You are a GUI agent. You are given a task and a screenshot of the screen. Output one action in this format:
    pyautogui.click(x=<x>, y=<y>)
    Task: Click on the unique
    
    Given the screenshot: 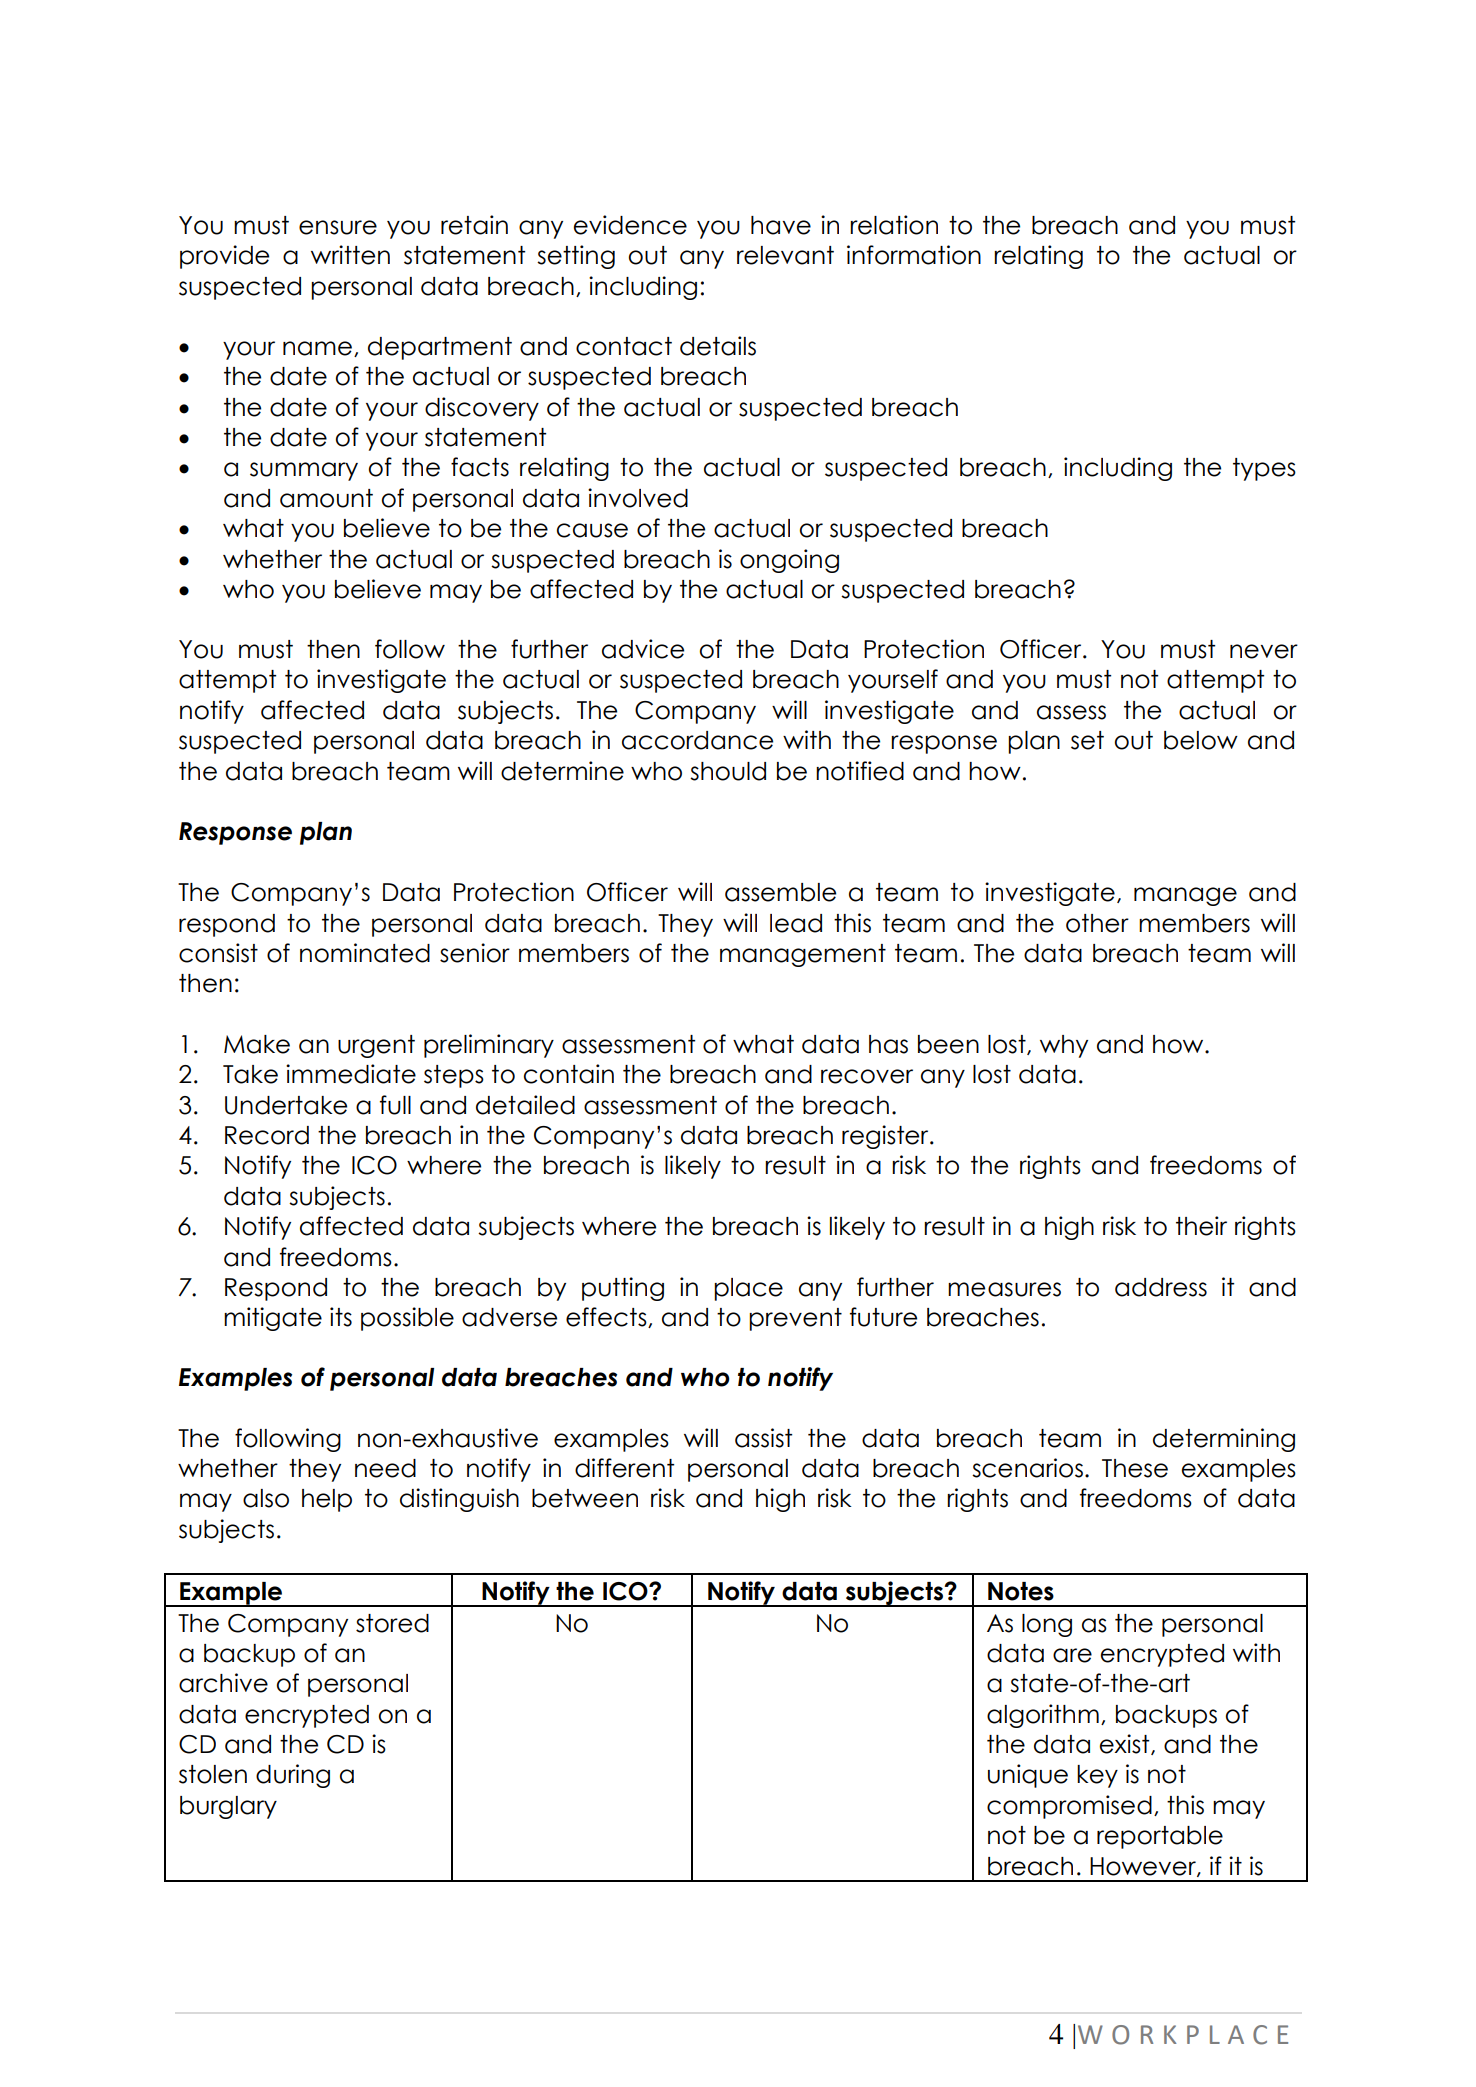 What is the action you would take?
    pyautogui.click(x=1028, y=1776)
